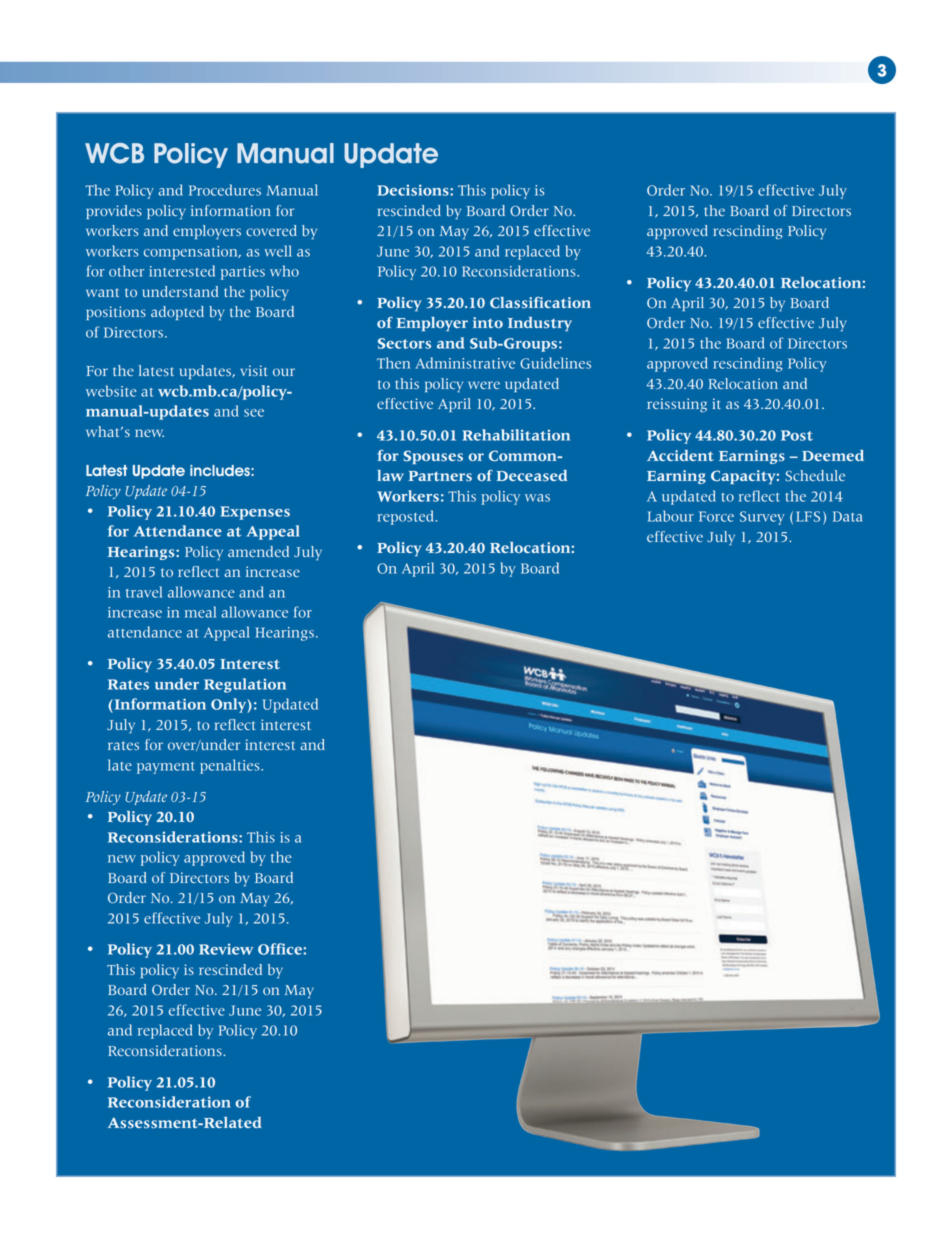 This page has width=952, height=1233. I want to click on Spouses, so click(433, 457).
